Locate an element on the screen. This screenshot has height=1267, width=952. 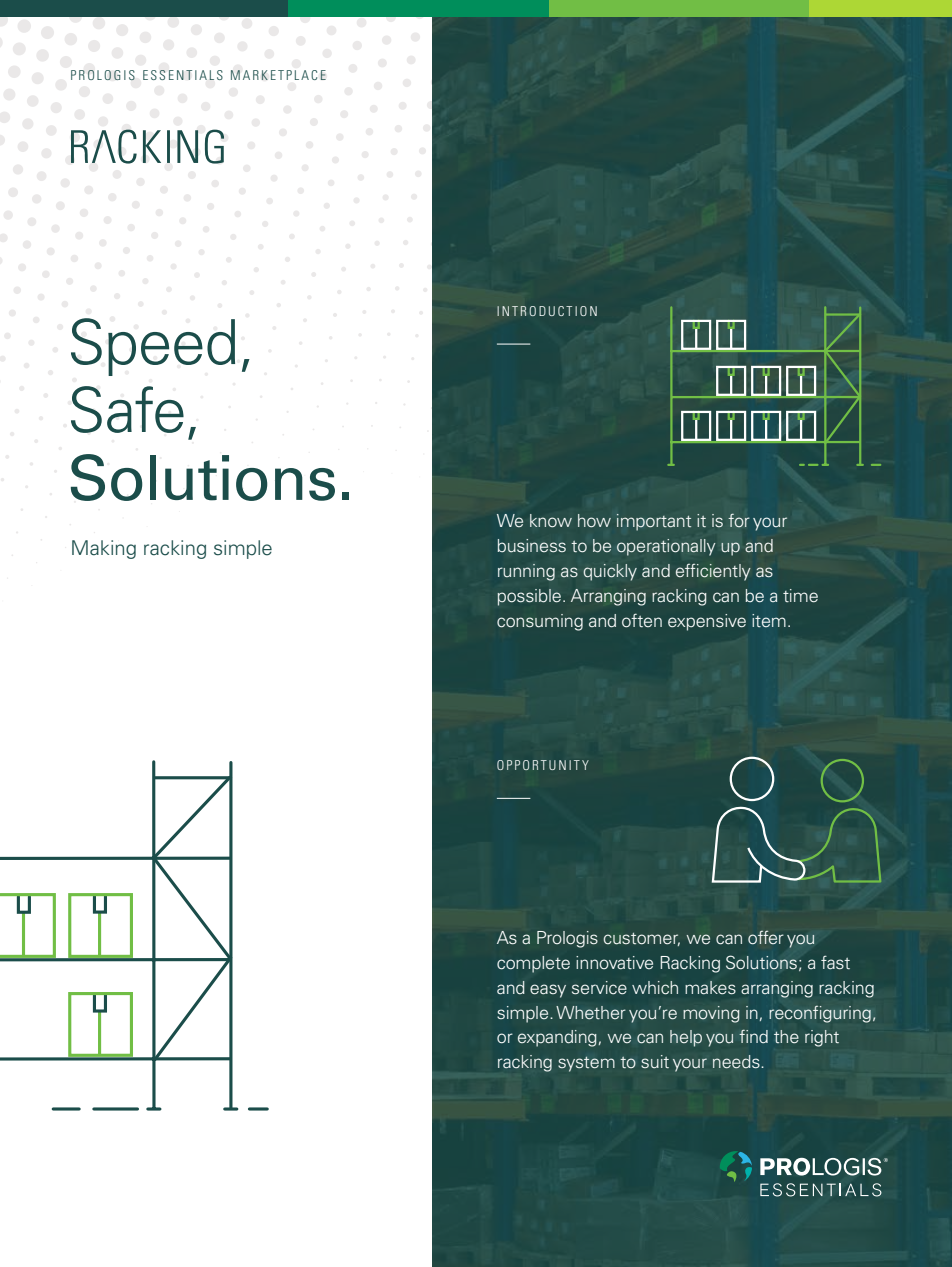
easy is located at coordinates (548, 991).
